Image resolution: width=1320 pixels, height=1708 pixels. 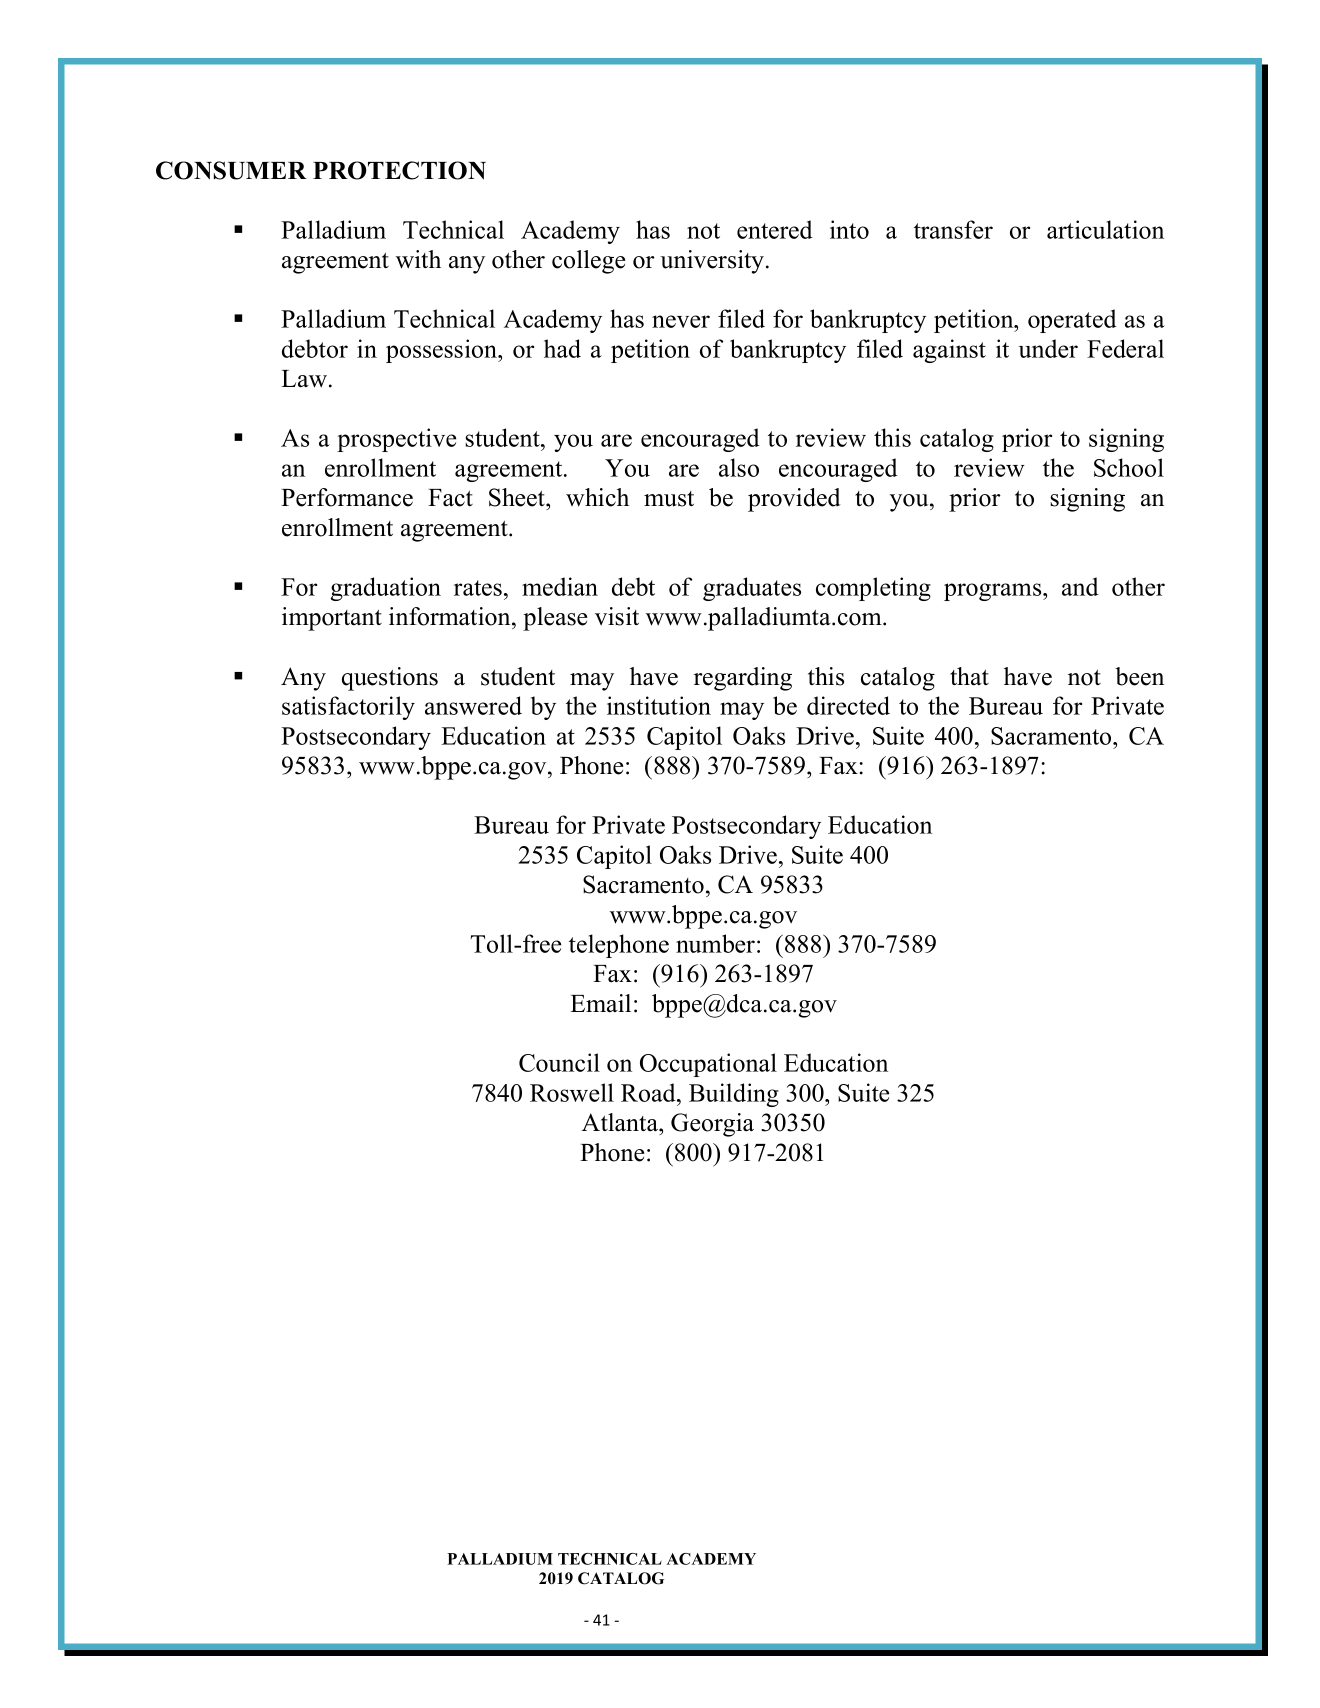 I want to click on that, so click(x=969, y=676).
